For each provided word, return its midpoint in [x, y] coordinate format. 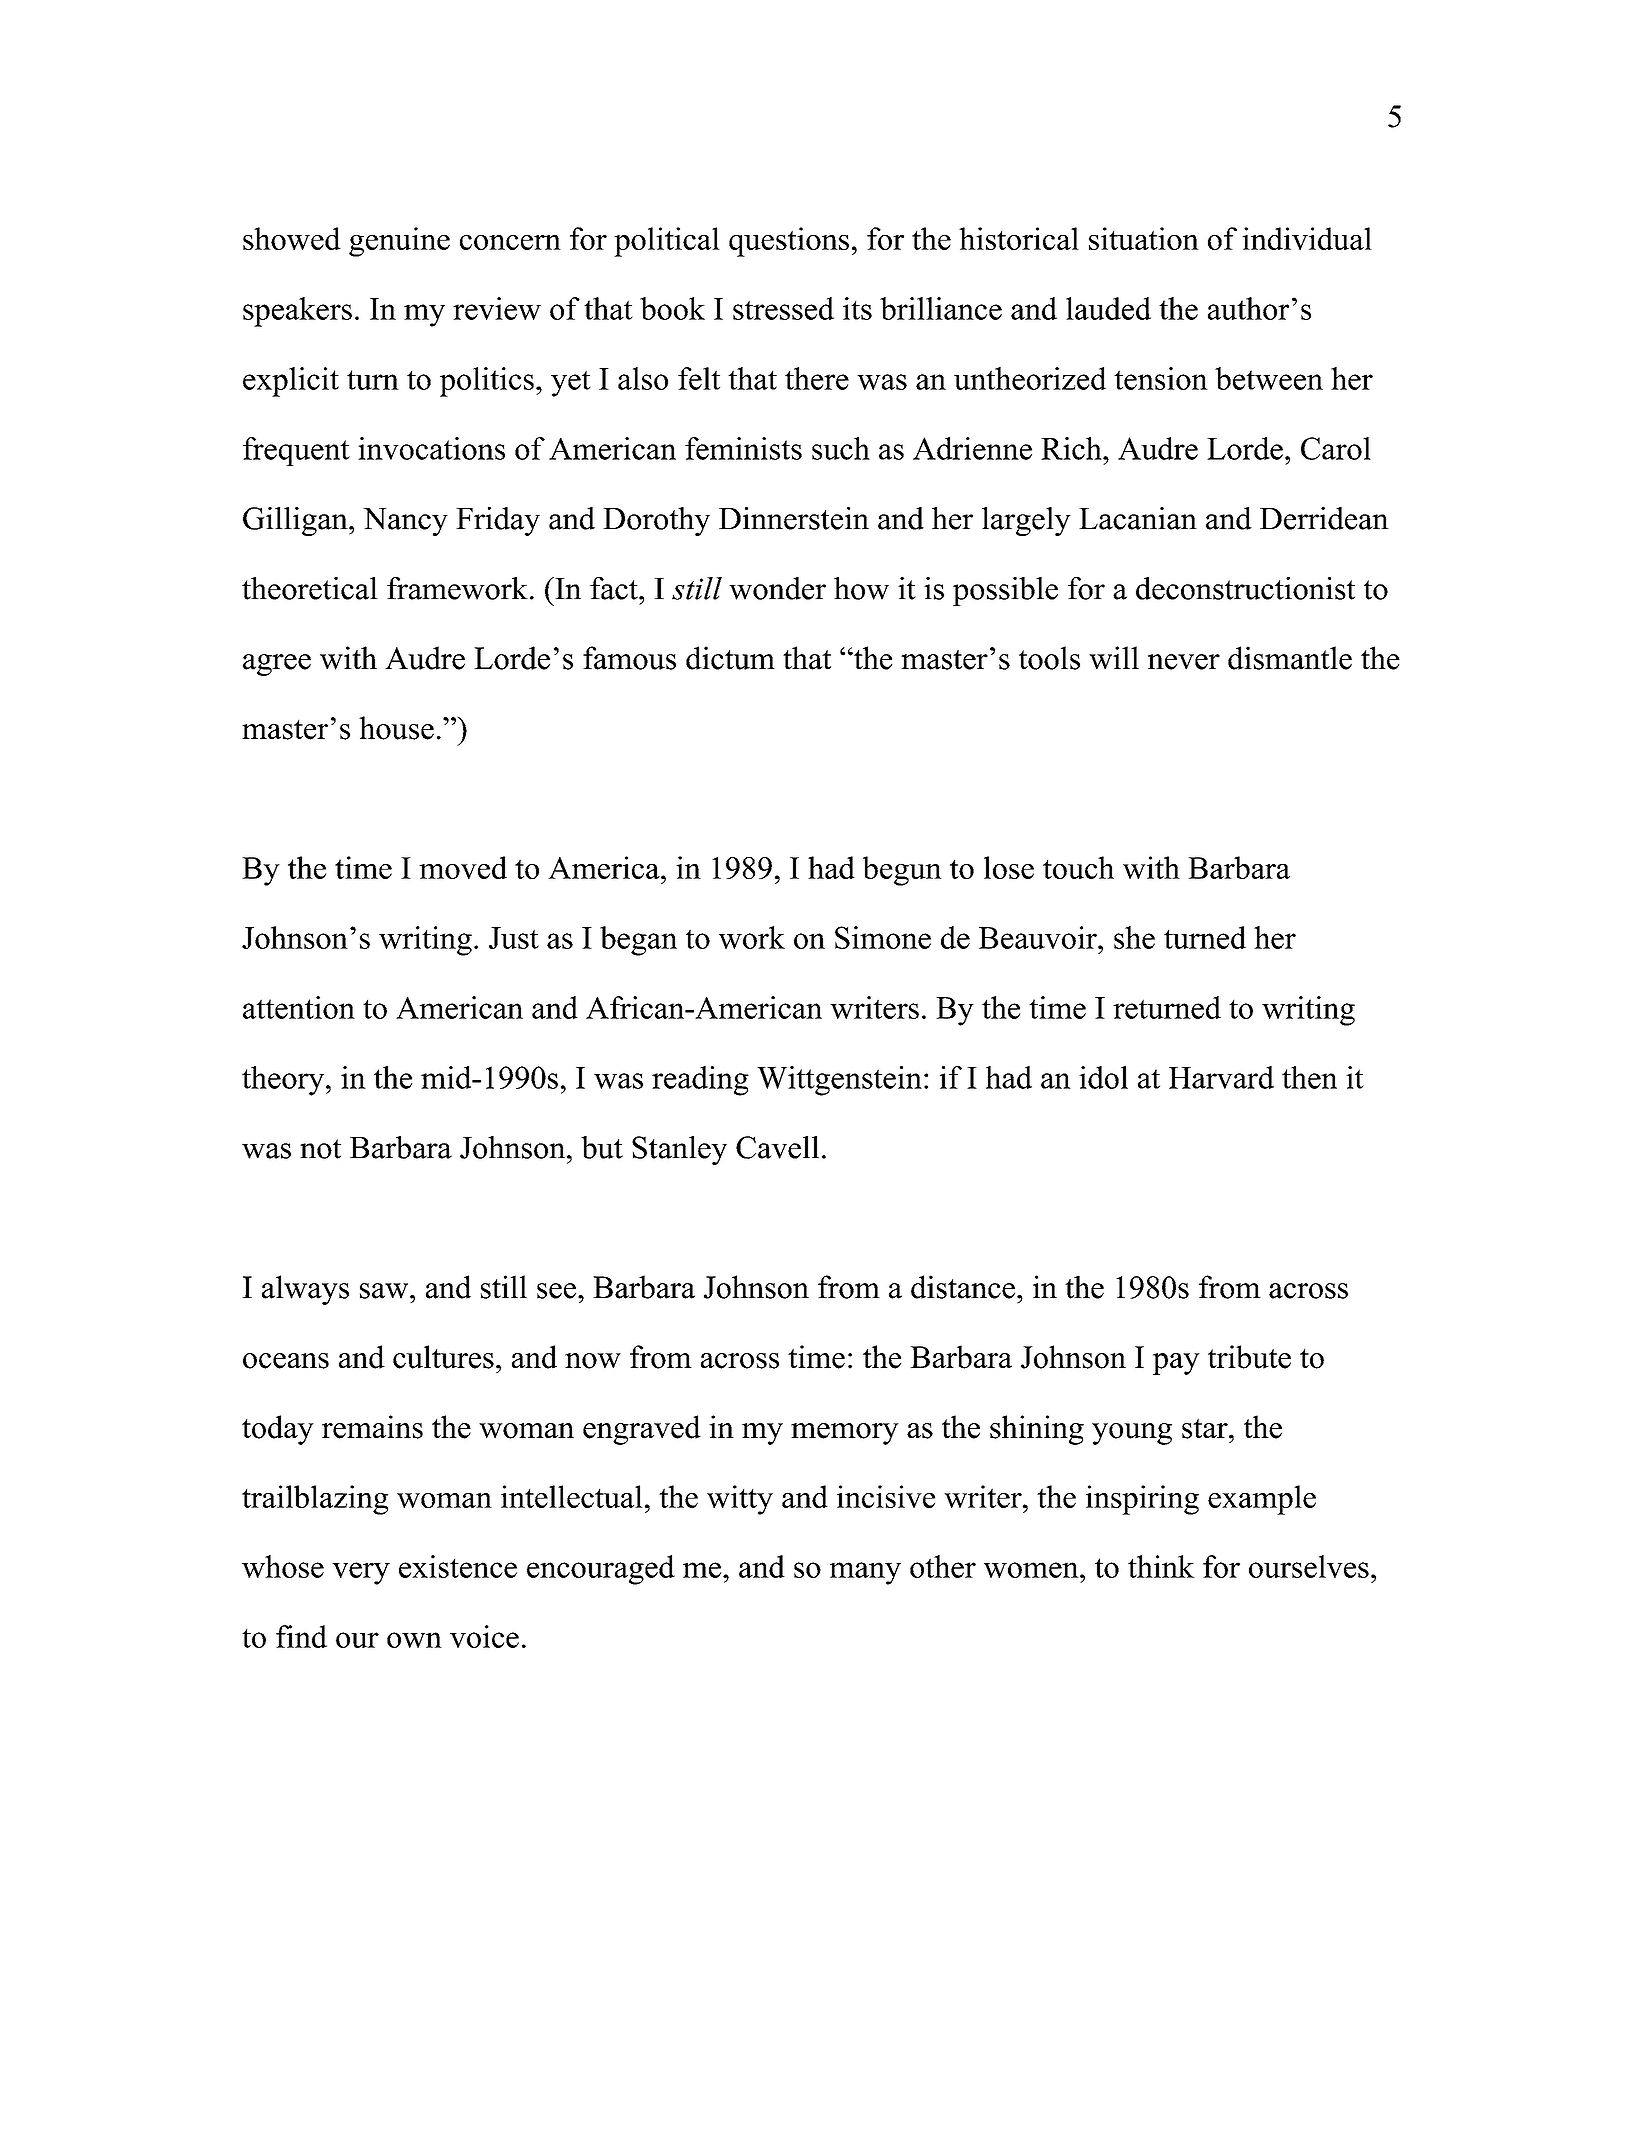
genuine [399, 242]
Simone [883, 937]
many [865, 1573]
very [361, 1573]
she [1134, 937]
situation [1144, 238]
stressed [783, 308]
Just [514, 938]
